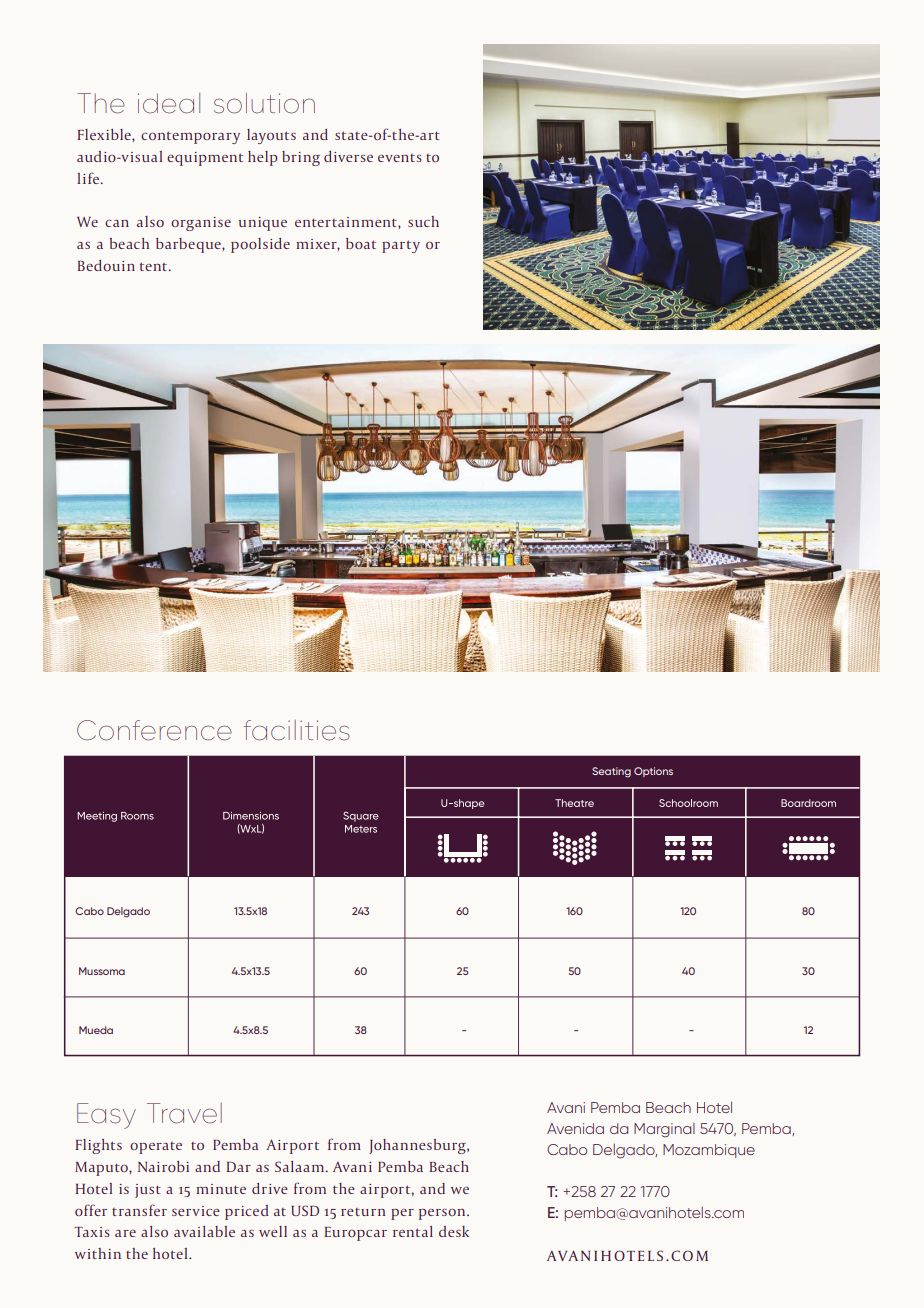  Describe the element at coordinates (190, 137) in the image. I see `contemporary` at that location.
